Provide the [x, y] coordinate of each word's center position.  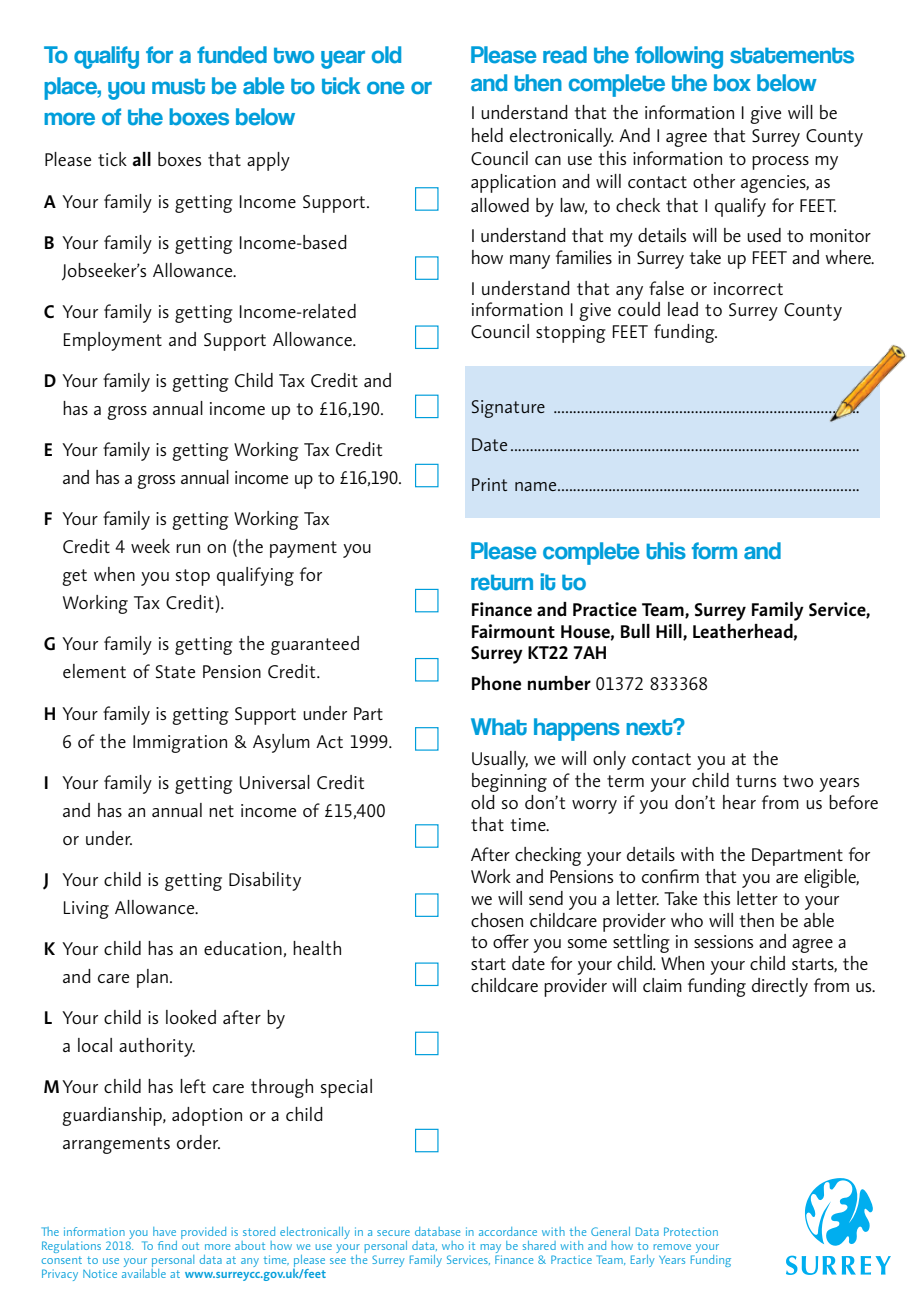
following [679, 57]
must [178, 86]
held [487, 135]
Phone [496, 683]
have [164, 1231]
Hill [670, 632]
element [94, 671]
